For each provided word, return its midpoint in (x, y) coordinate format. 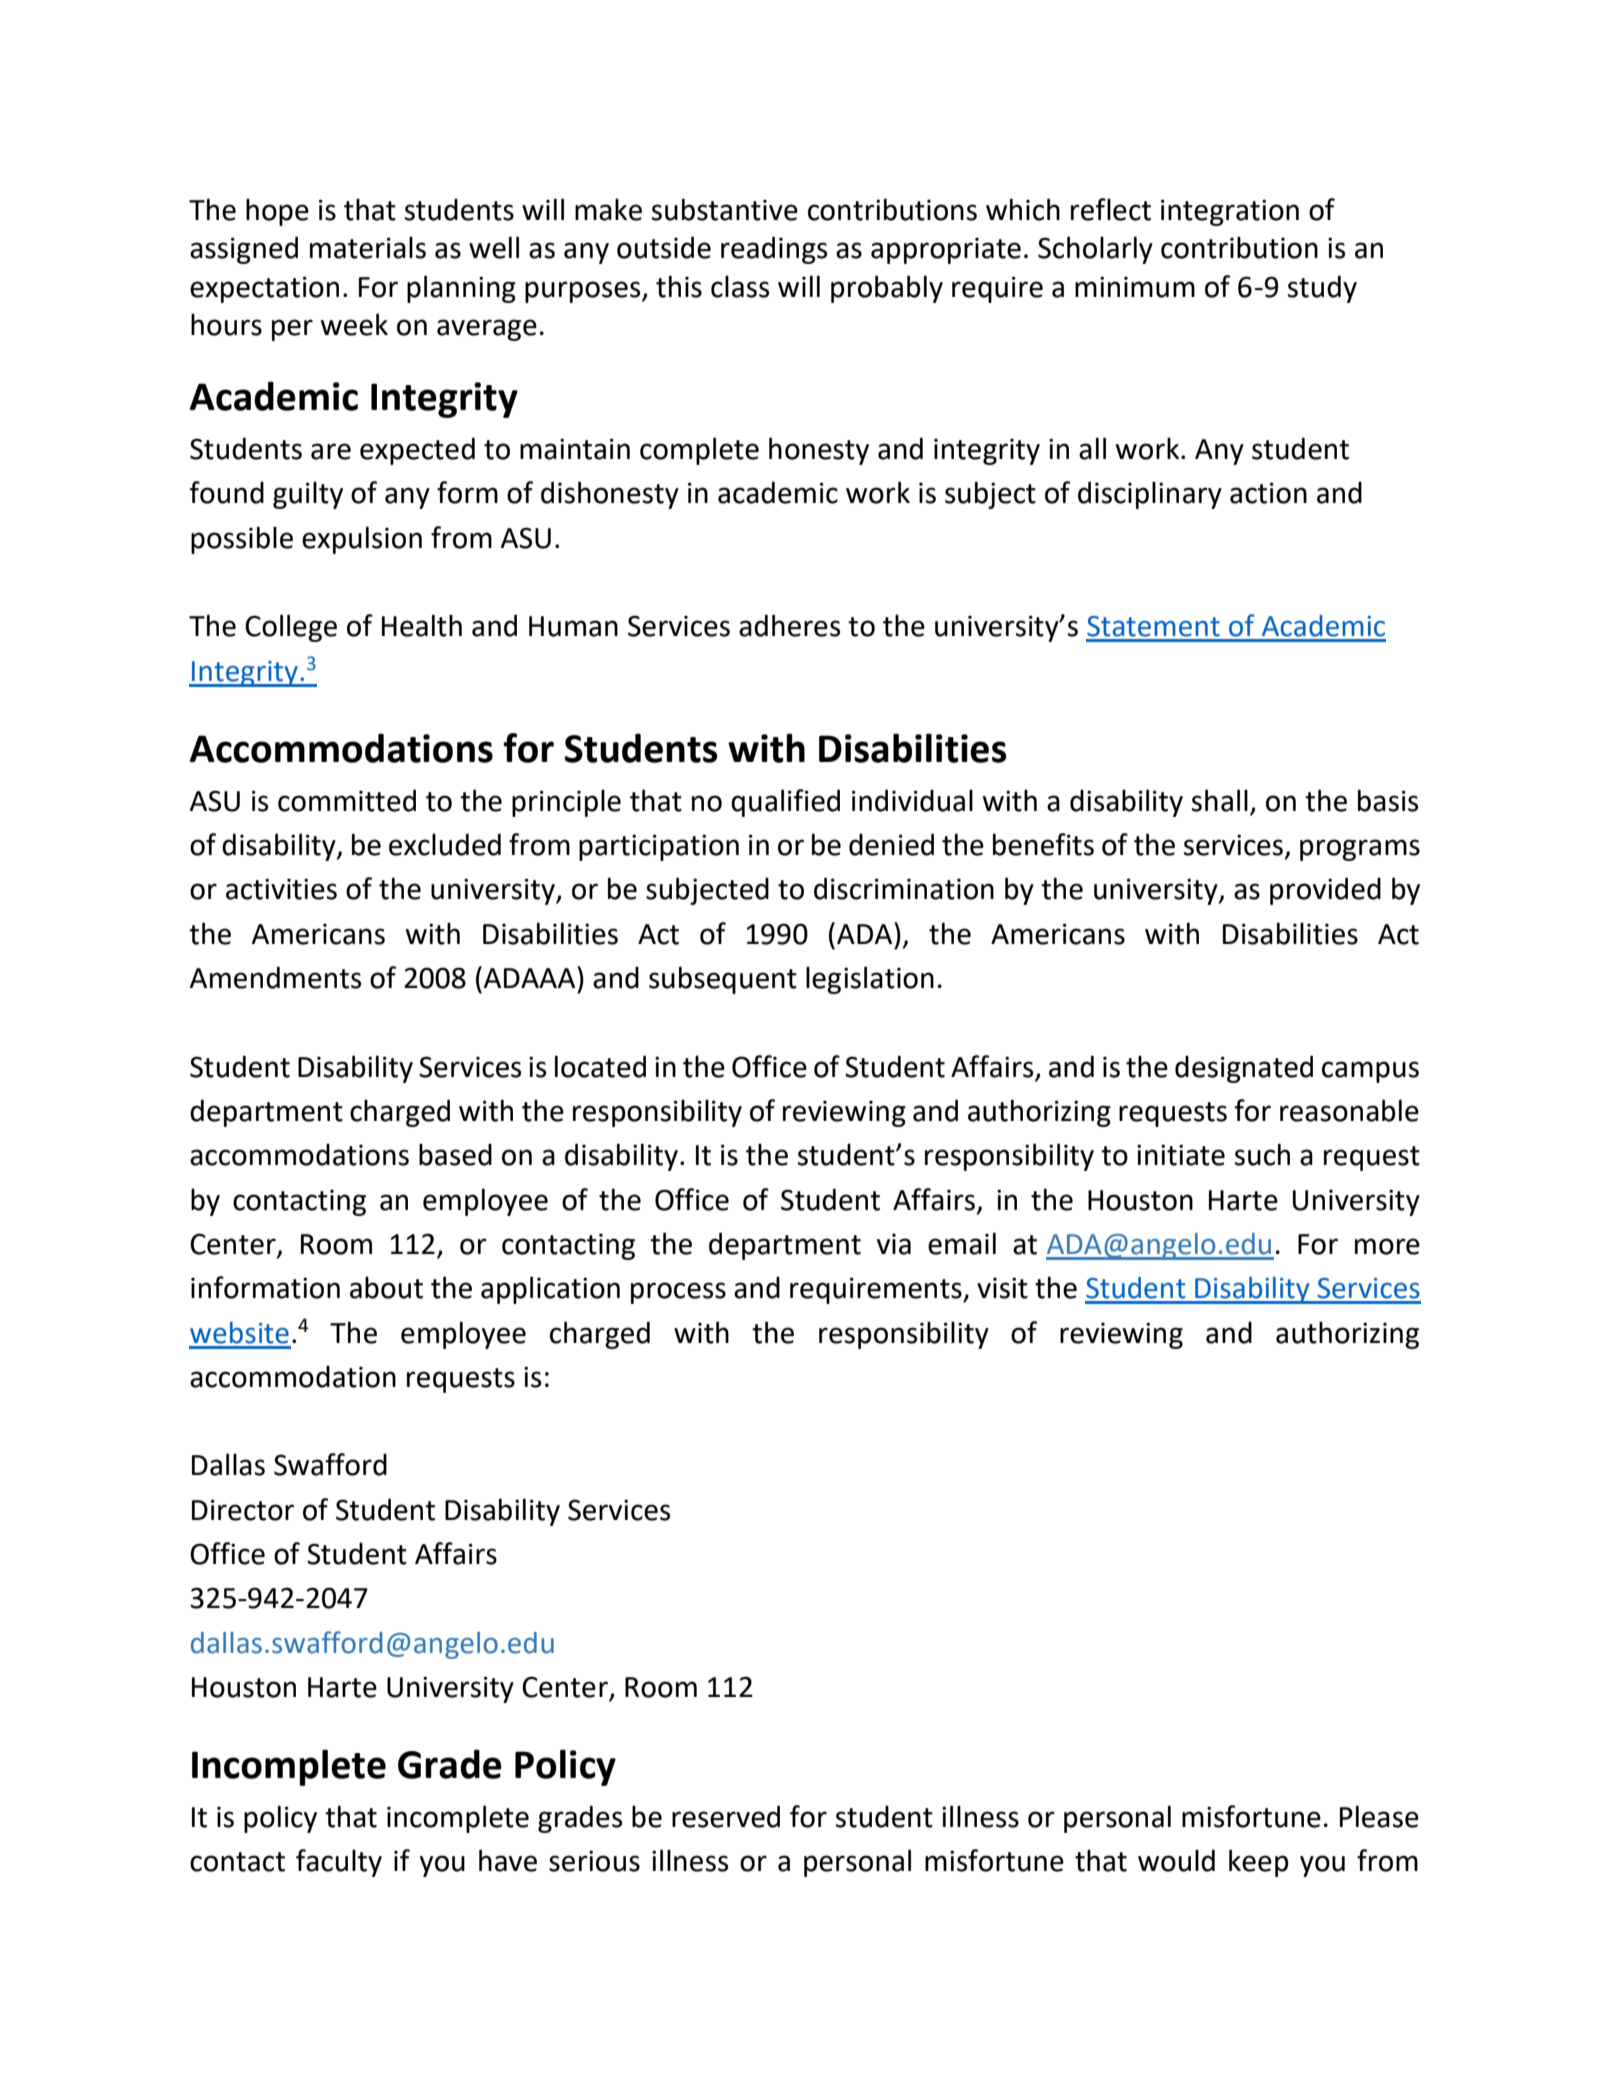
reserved (726, 1816)
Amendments (275, 977)
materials (368, 247)
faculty (339, 1863)
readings (774, 250)
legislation (870, 980)
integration (1230, 212)
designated (1244, 1069)
